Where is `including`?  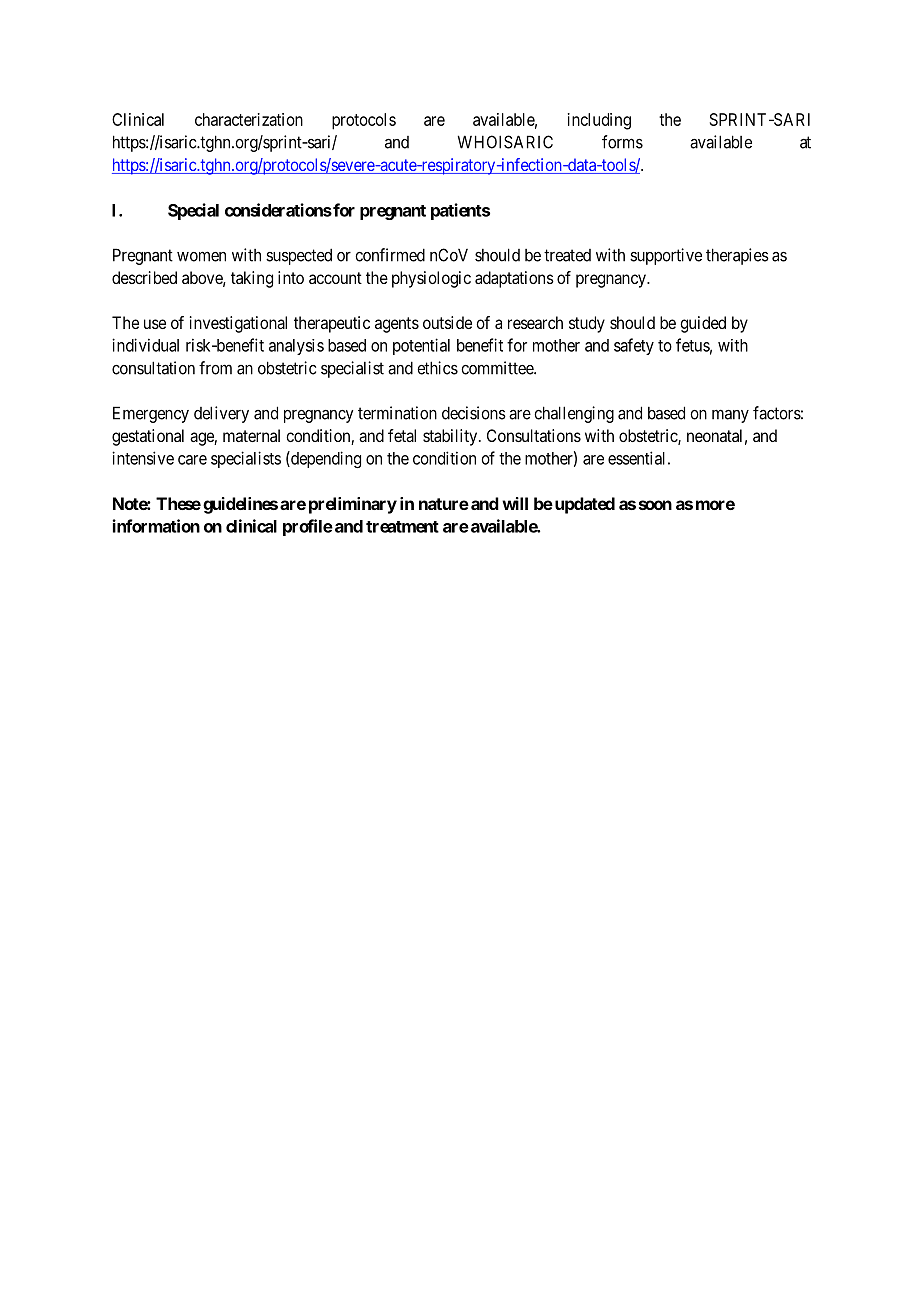
including is located at coordinates (599, 121).
